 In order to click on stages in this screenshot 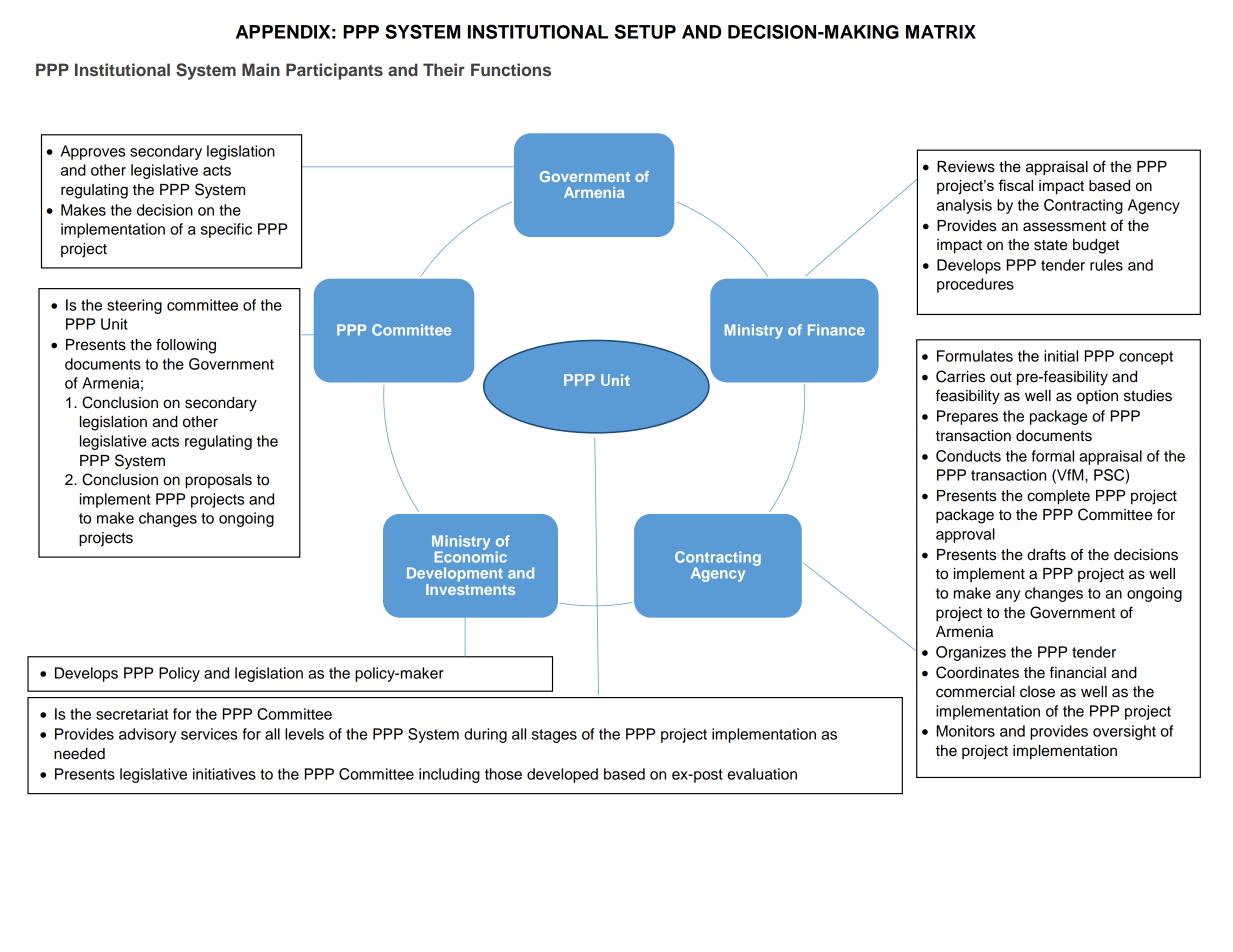, I will do `click(554, 736)`.
